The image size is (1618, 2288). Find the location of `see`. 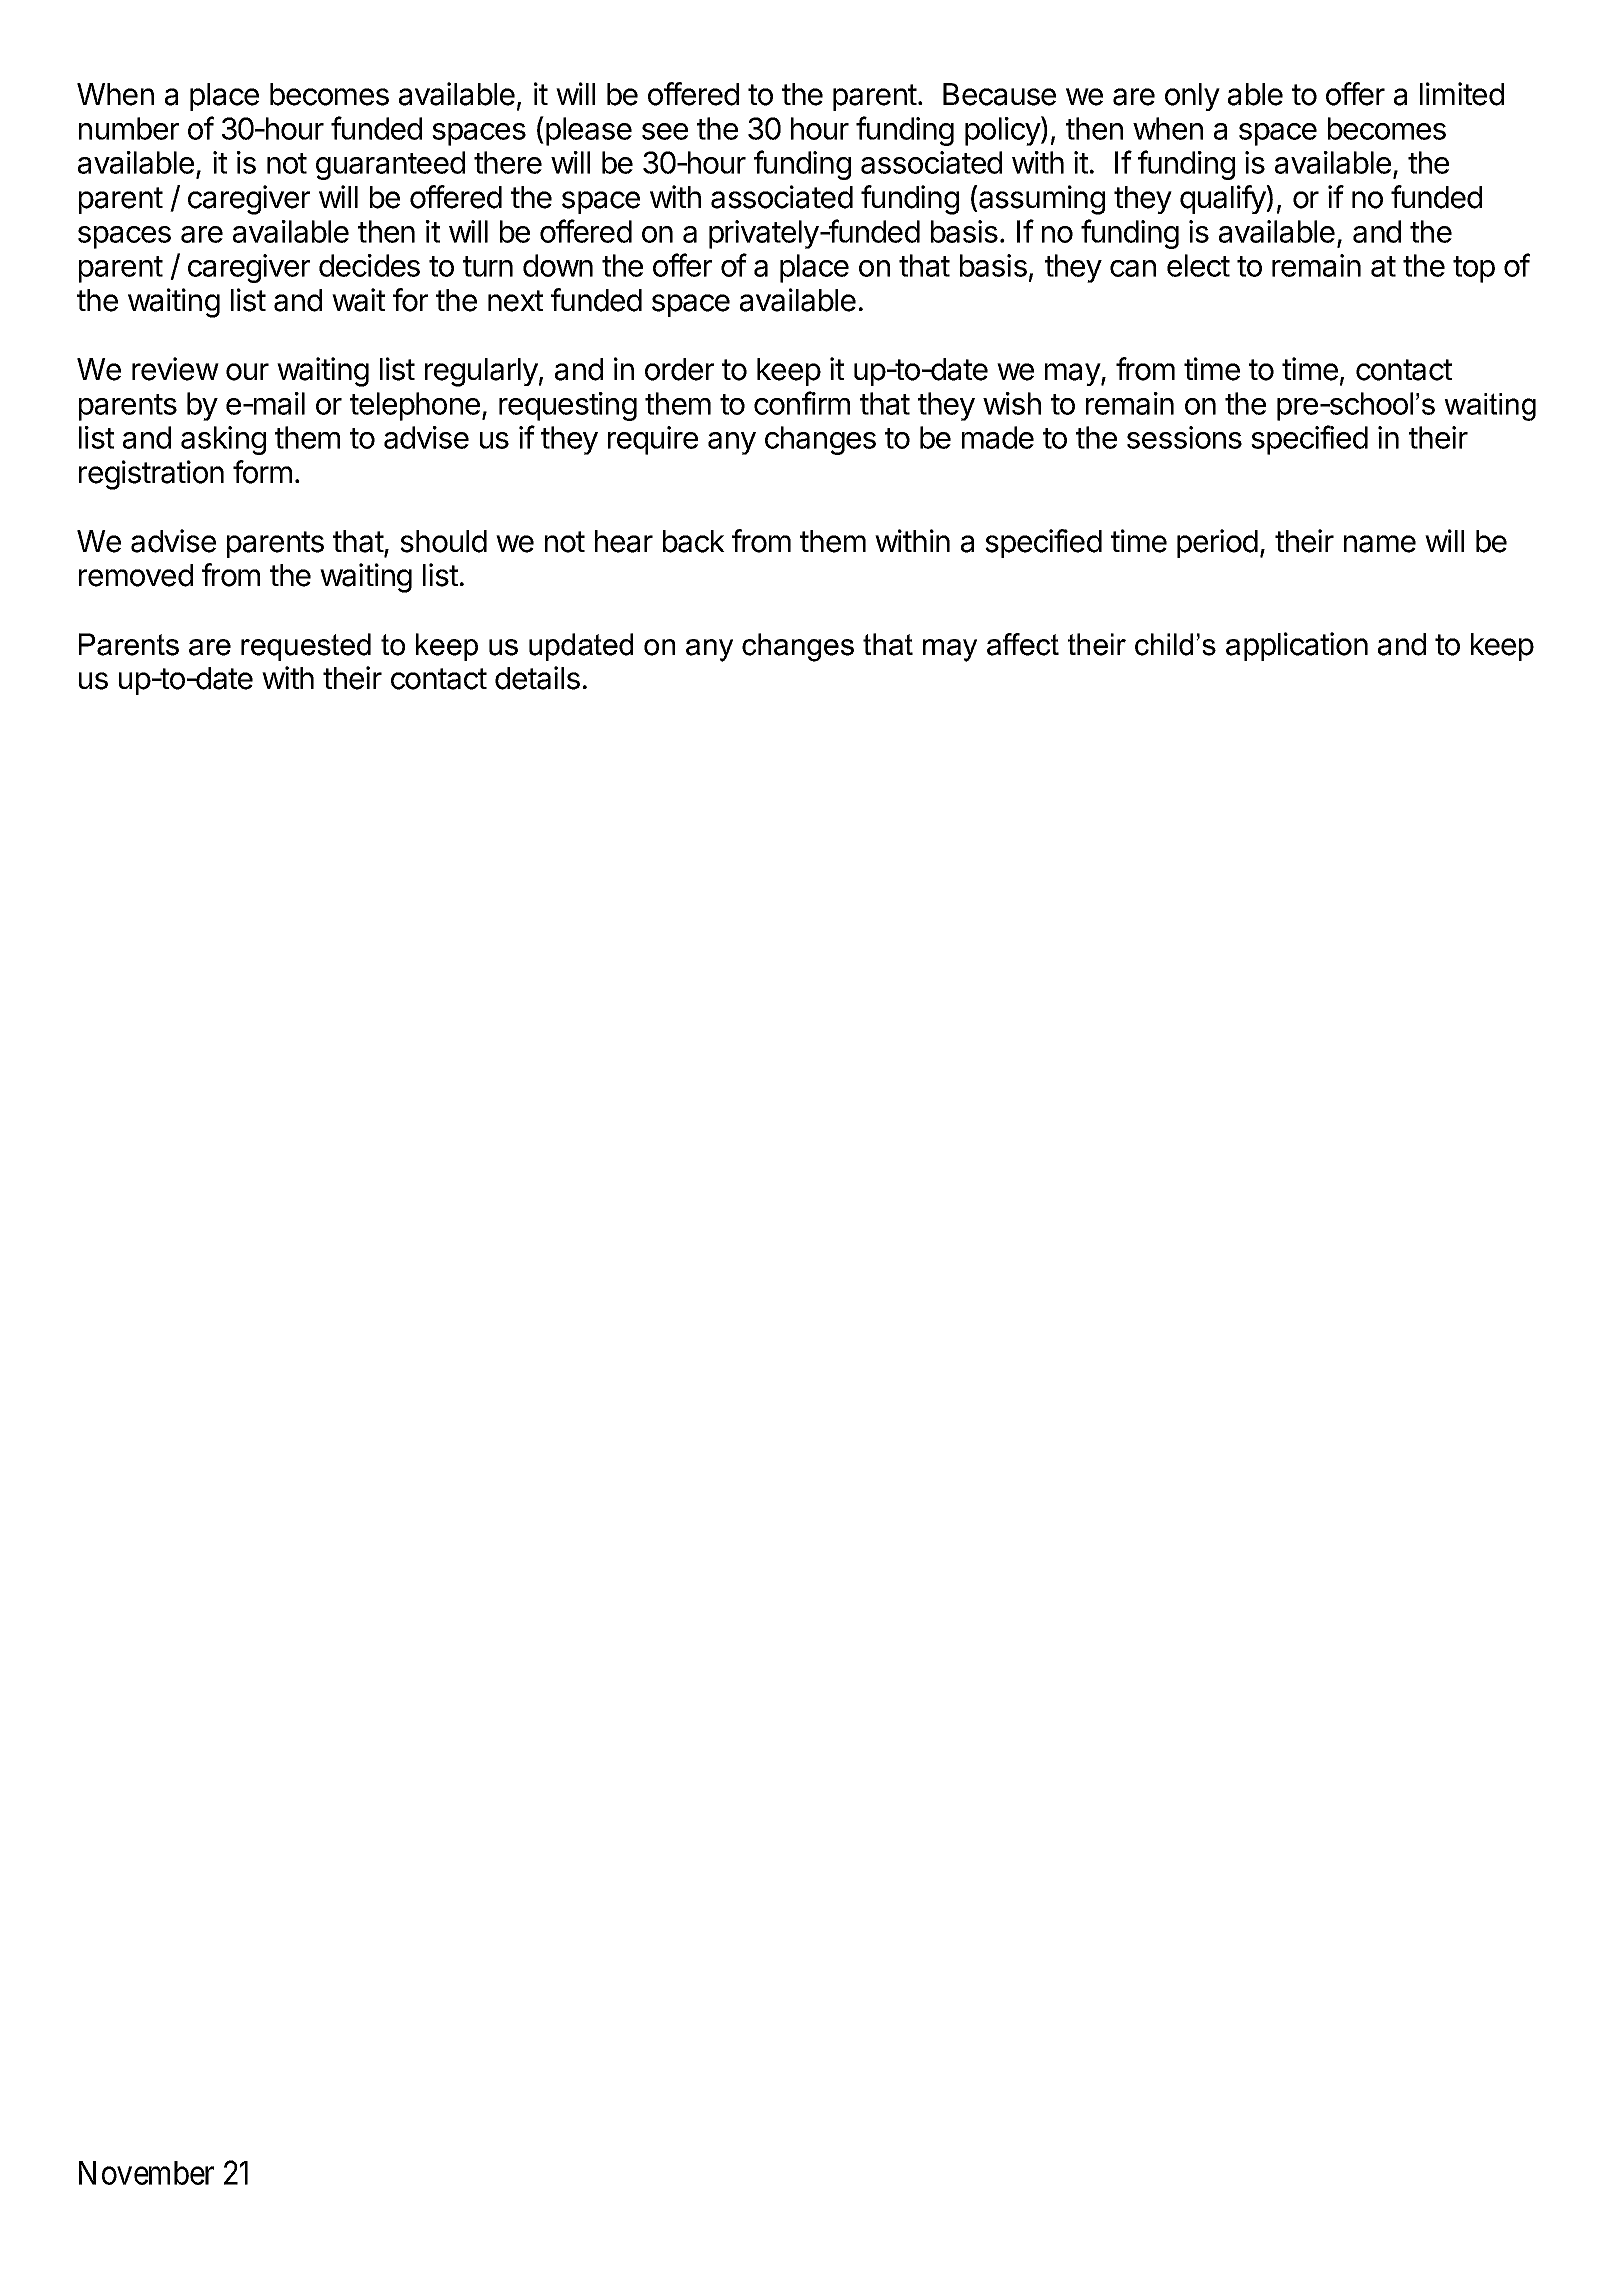

see is located at coordinates (665, 131).
